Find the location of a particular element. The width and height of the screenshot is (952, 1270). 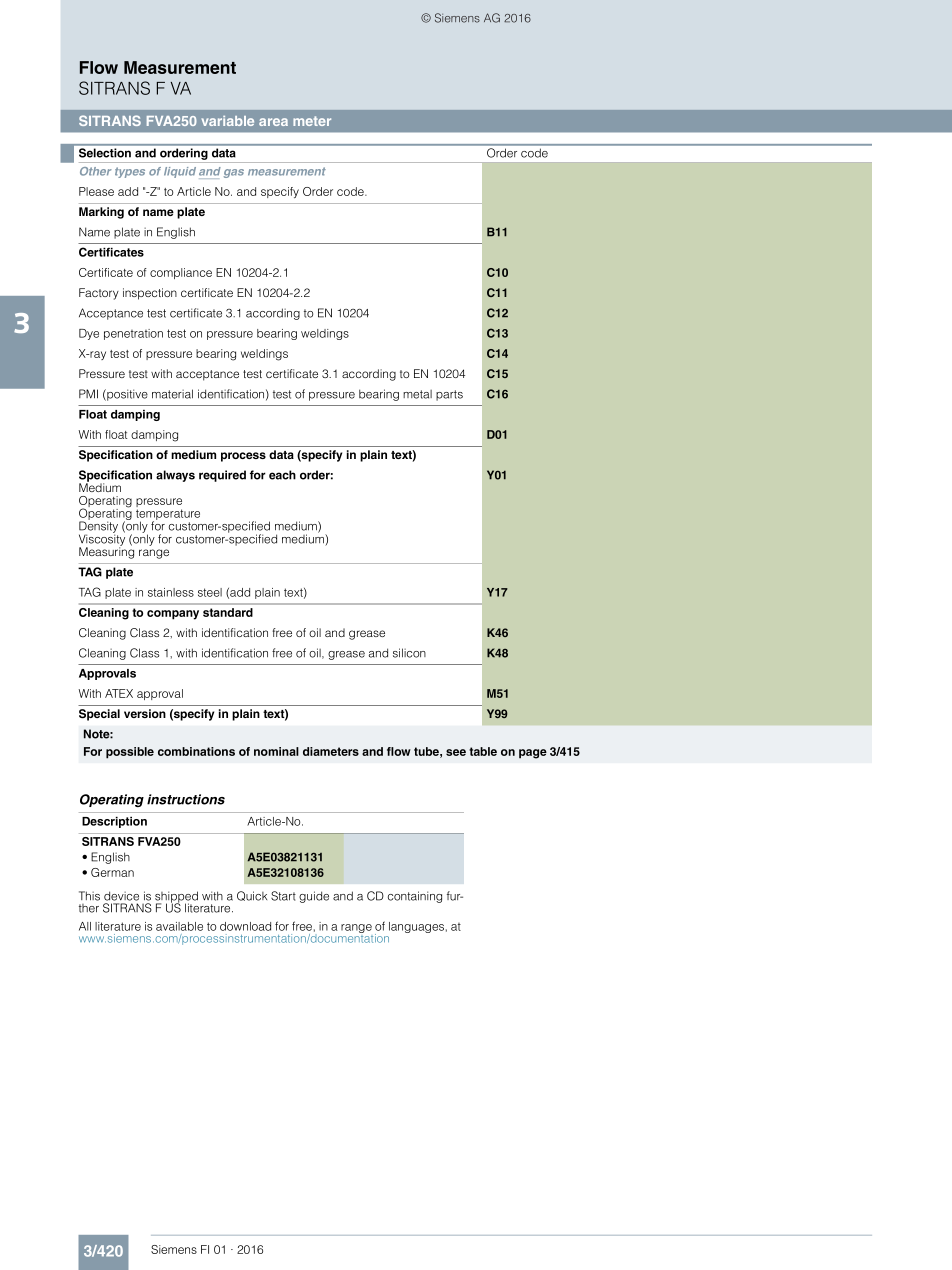

parts is located at coordinates (449, 395).
